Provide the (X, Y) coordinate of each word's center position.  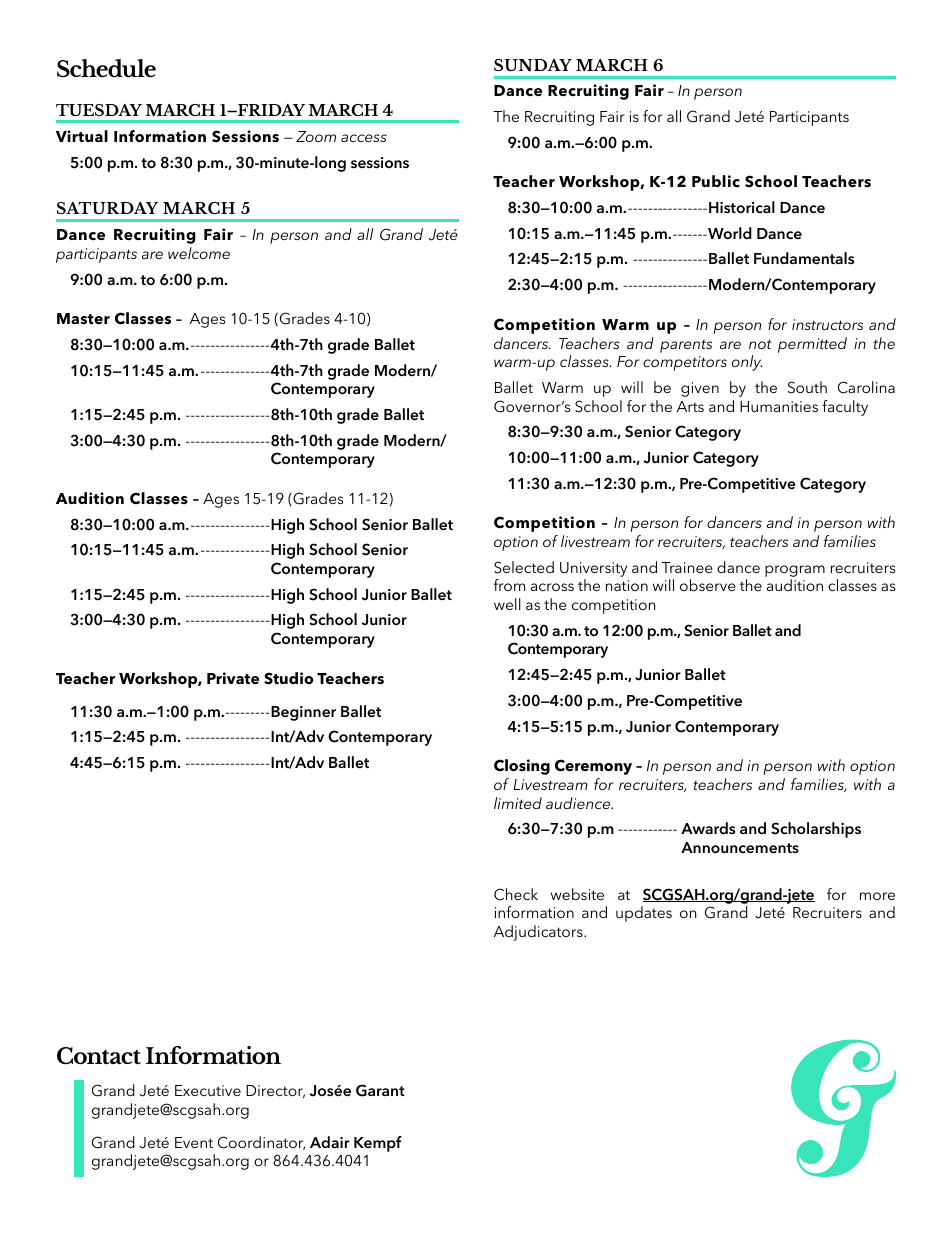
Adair (330, 1142)
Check (516, 894)
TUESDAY (99, 110)
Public (716, 181)
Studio (288, 678)
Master (83, 319)
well (507, 604)
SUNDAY (533, 65)
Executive (208, 1090)
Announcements (740, 848)
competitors (685, 363)
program (795, 571)
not (760, 344)
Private (233, 678)
